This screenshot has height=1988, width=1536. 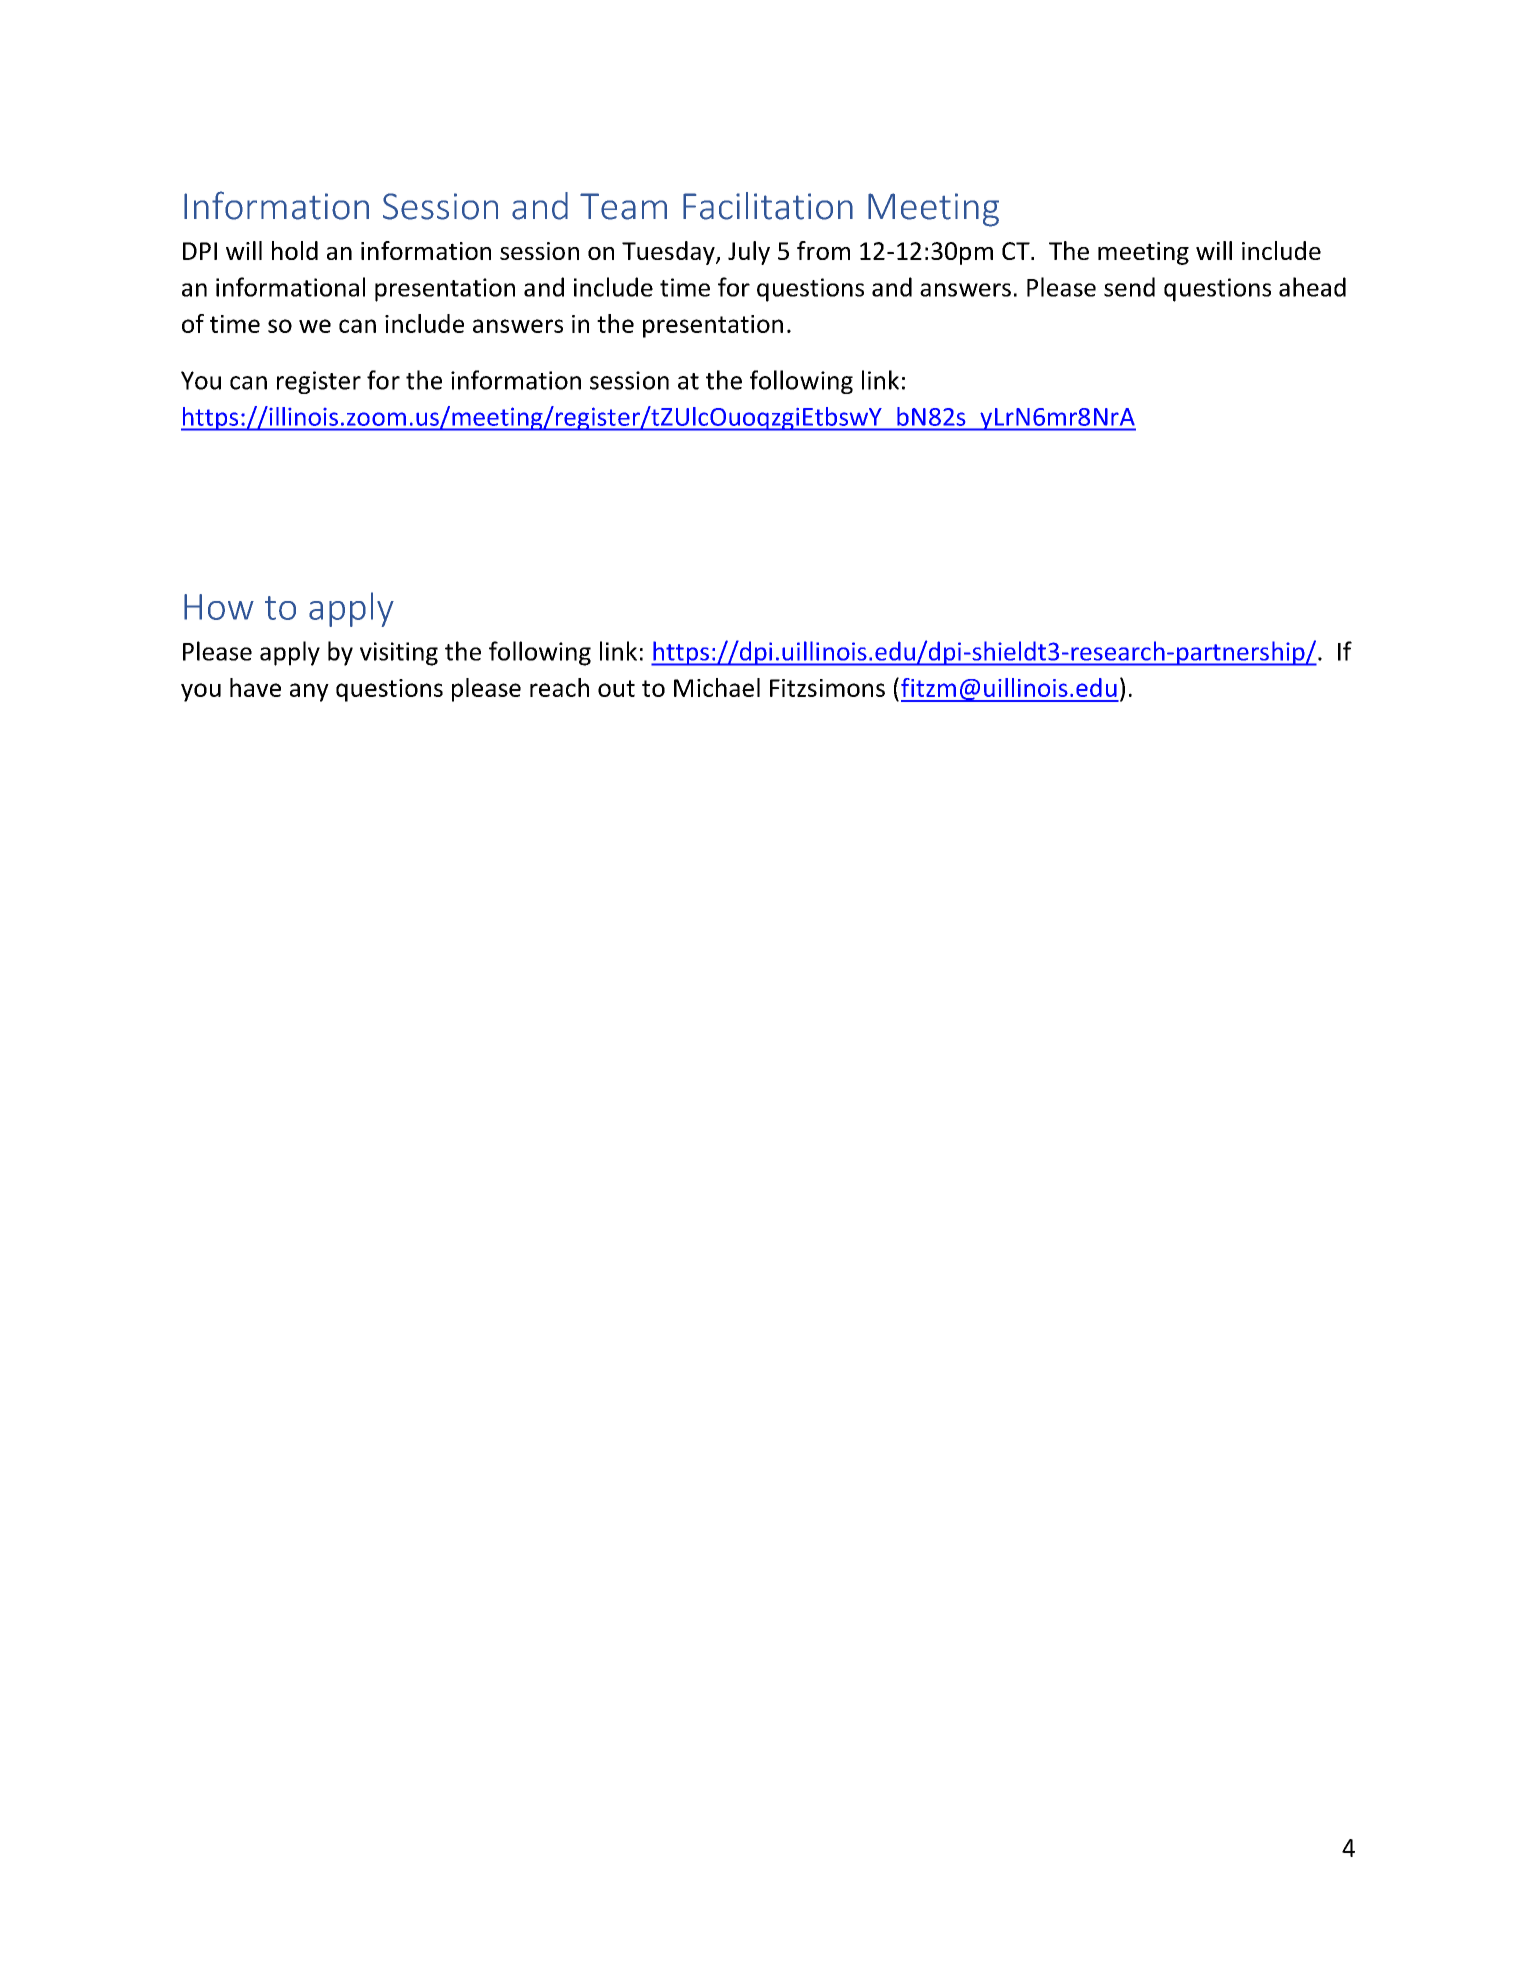 I want to click on Michael, so click(x=717, y=687).
